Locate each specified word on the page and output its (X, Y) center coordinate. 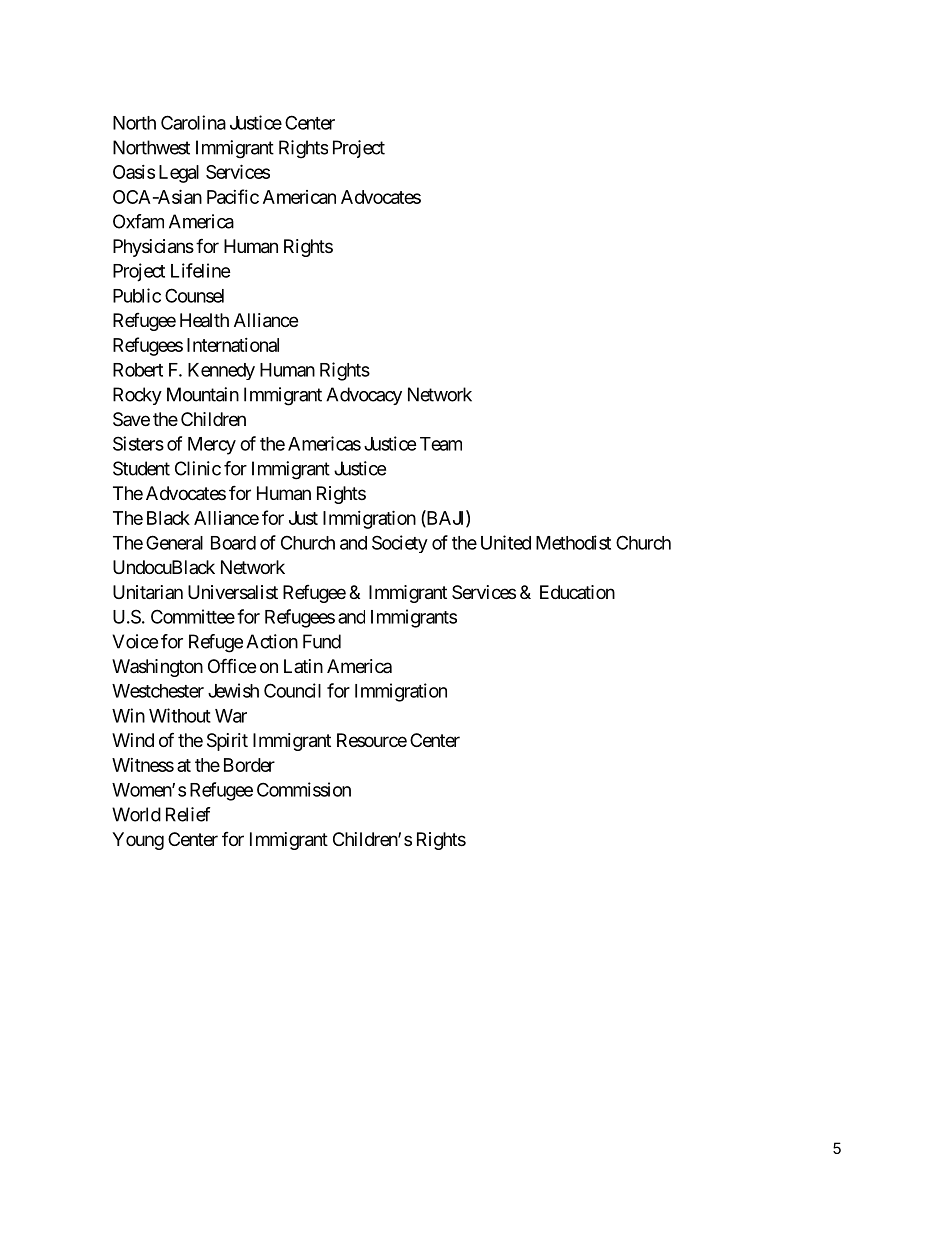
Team (441, 444)
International (233, 345)
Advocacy (364, 396)
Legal (179, 174)
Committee (193, 616)
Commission (304, 789)
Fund (322, 641)
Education (577, 592)
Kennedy (221, 371)
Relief (188, 814)
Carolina (193, 122)
